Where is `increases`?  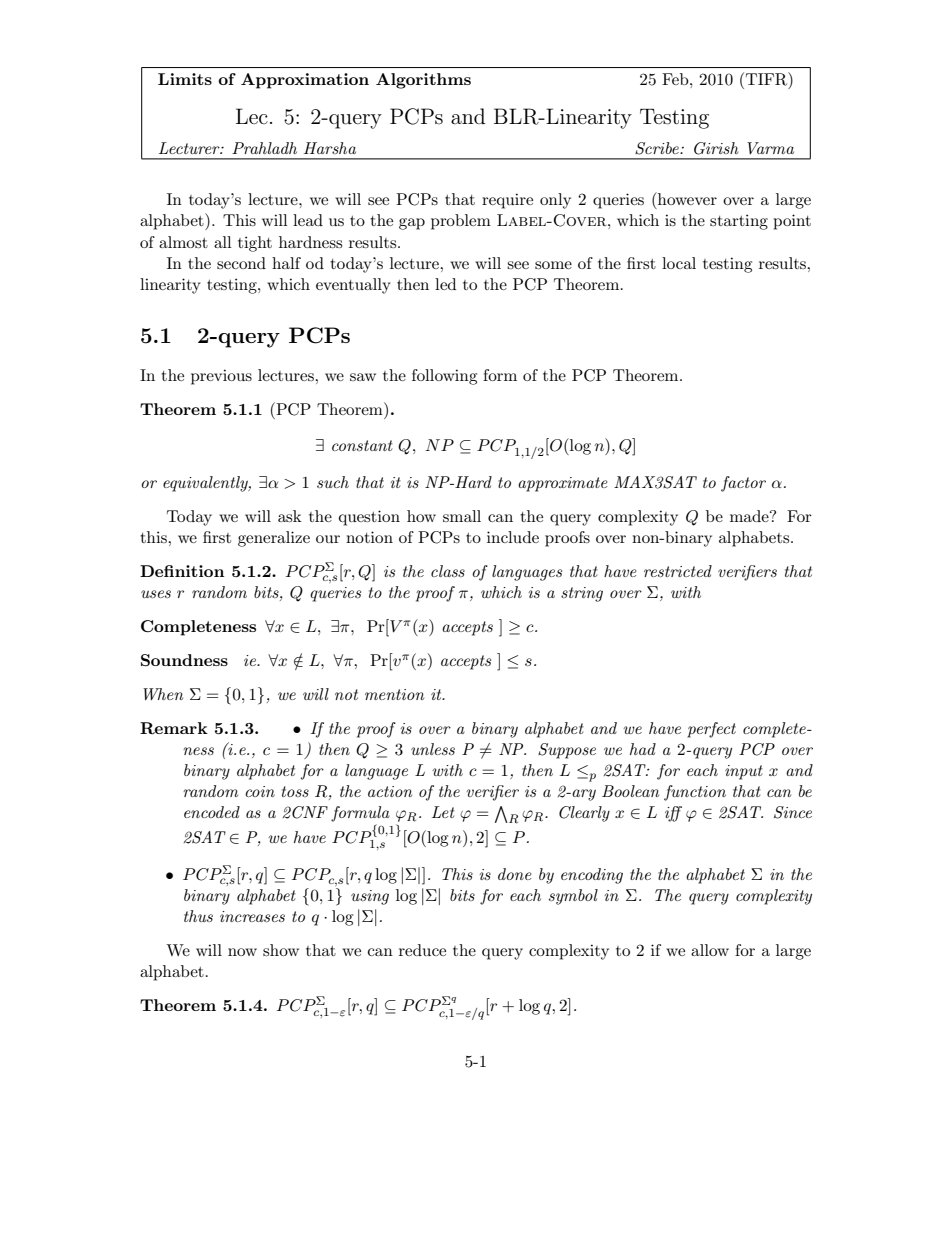 increases is located at coordinates (252, 916).
